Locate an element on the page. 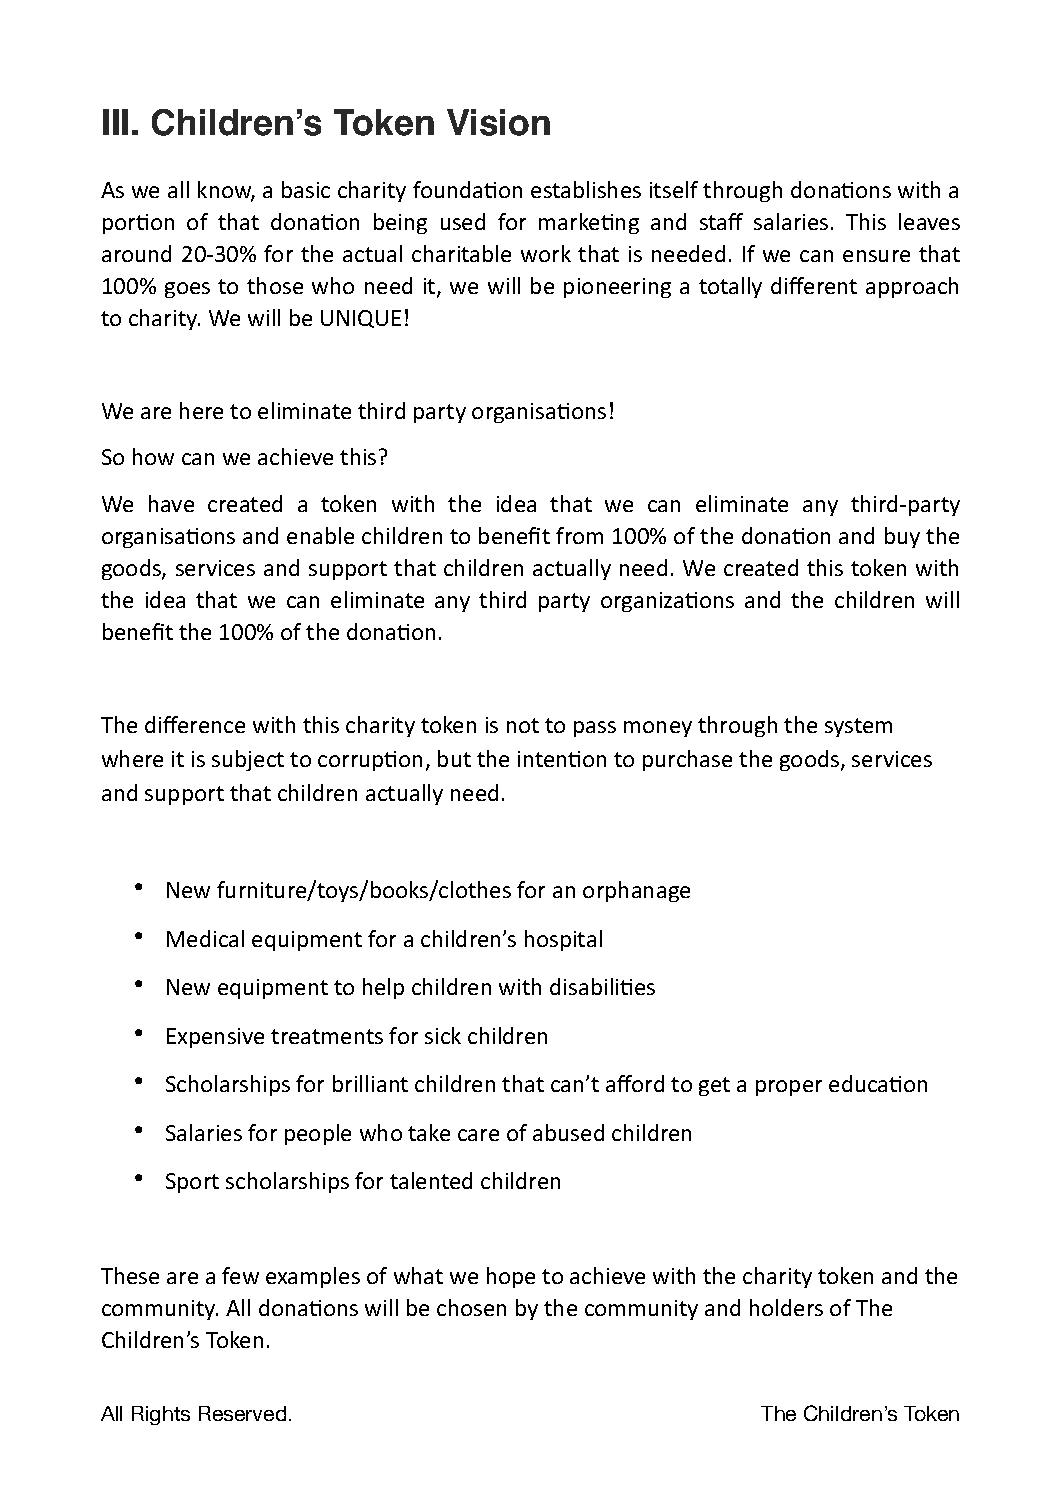 This page has width=1062, height=1502. basic is located at coordinates (306, 189).
